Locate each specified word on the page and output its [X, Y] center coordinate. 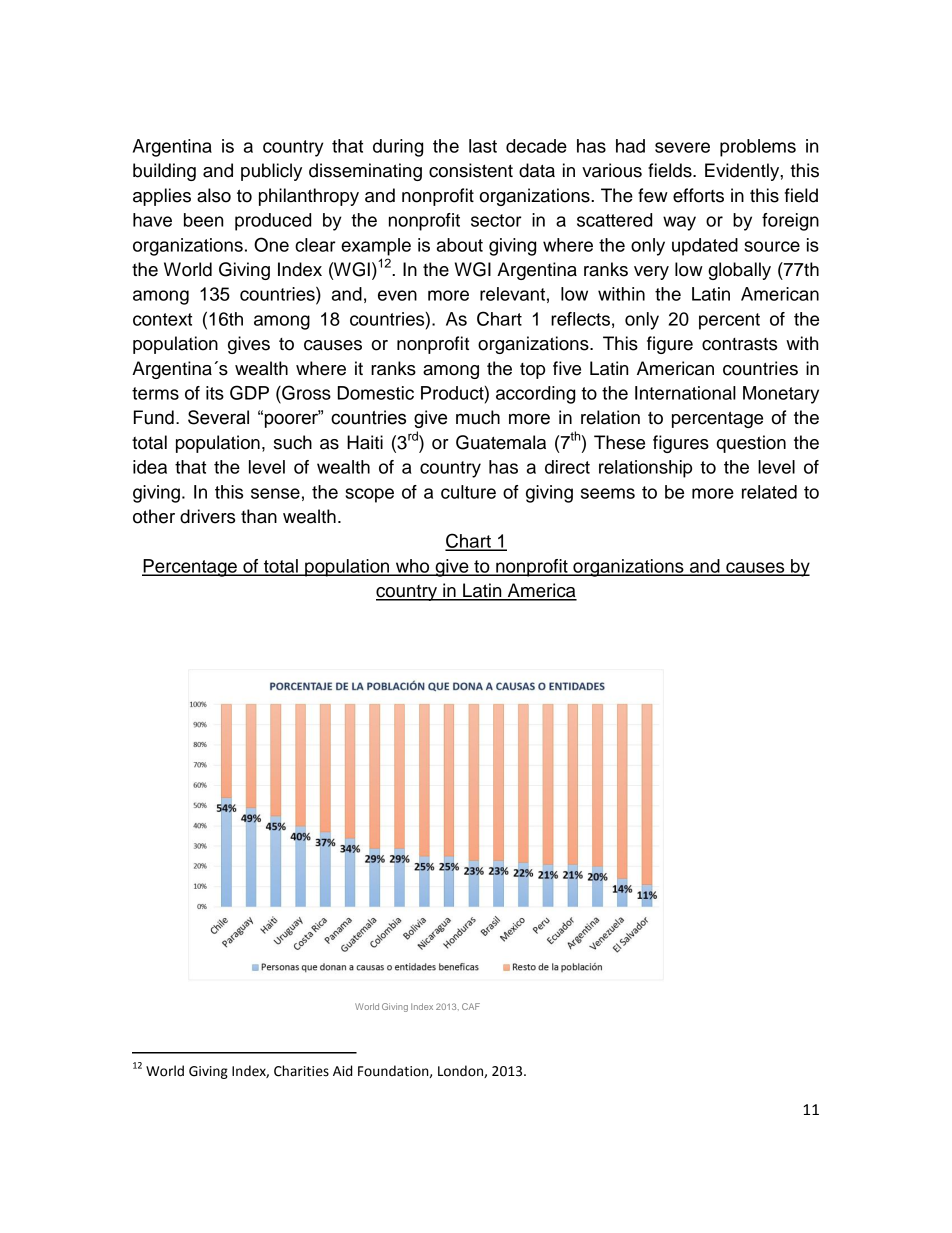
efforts [698, 195]
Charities [301, 1071]
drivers [207, 516]
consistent [471, 170]
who [413, 567]
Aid [342, 1071]
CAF [471, 1006]
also [214, 195]
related [769, 492]
